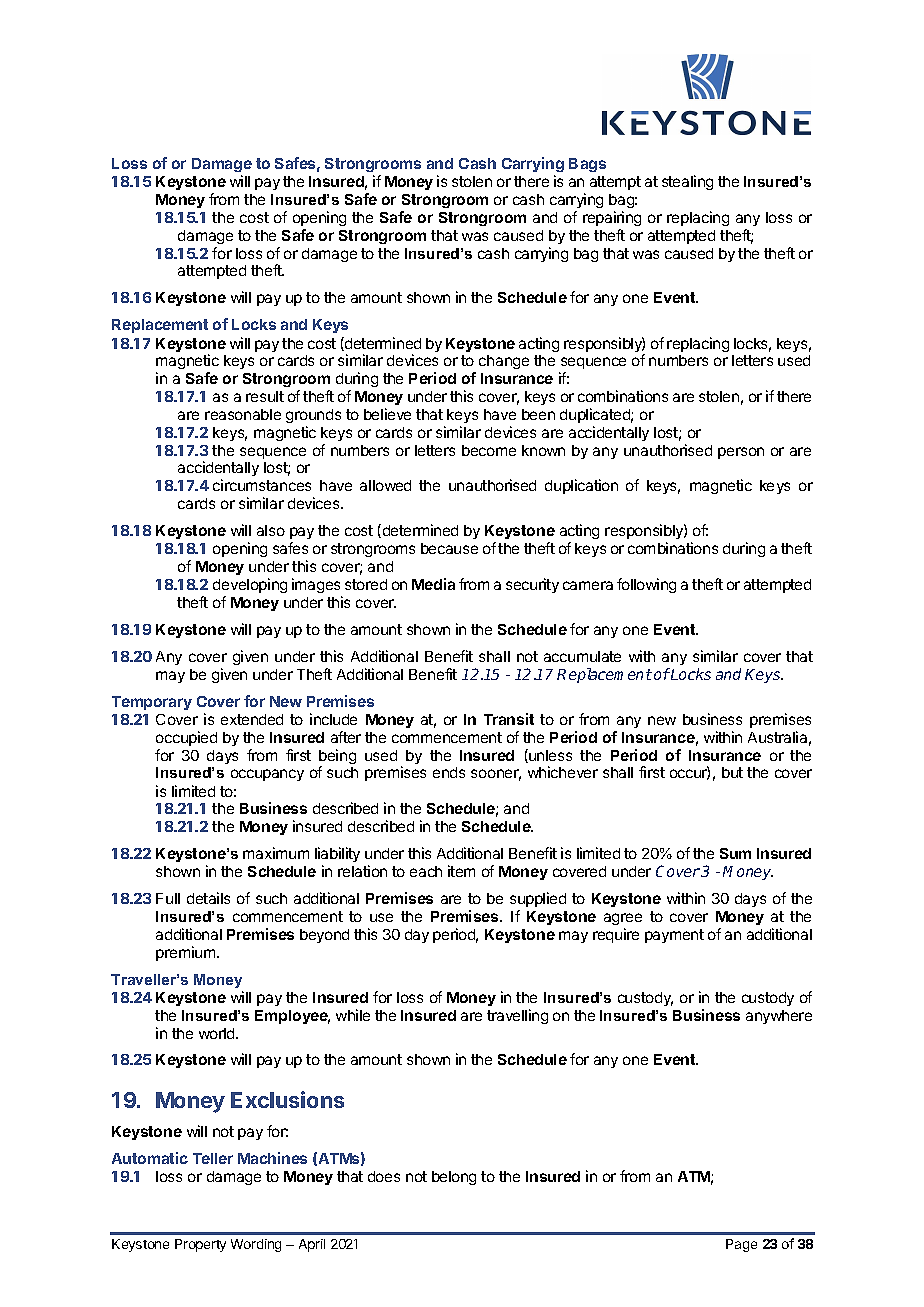 This page has width=924, height=1307. I want to click on item, so click(461, 871).
